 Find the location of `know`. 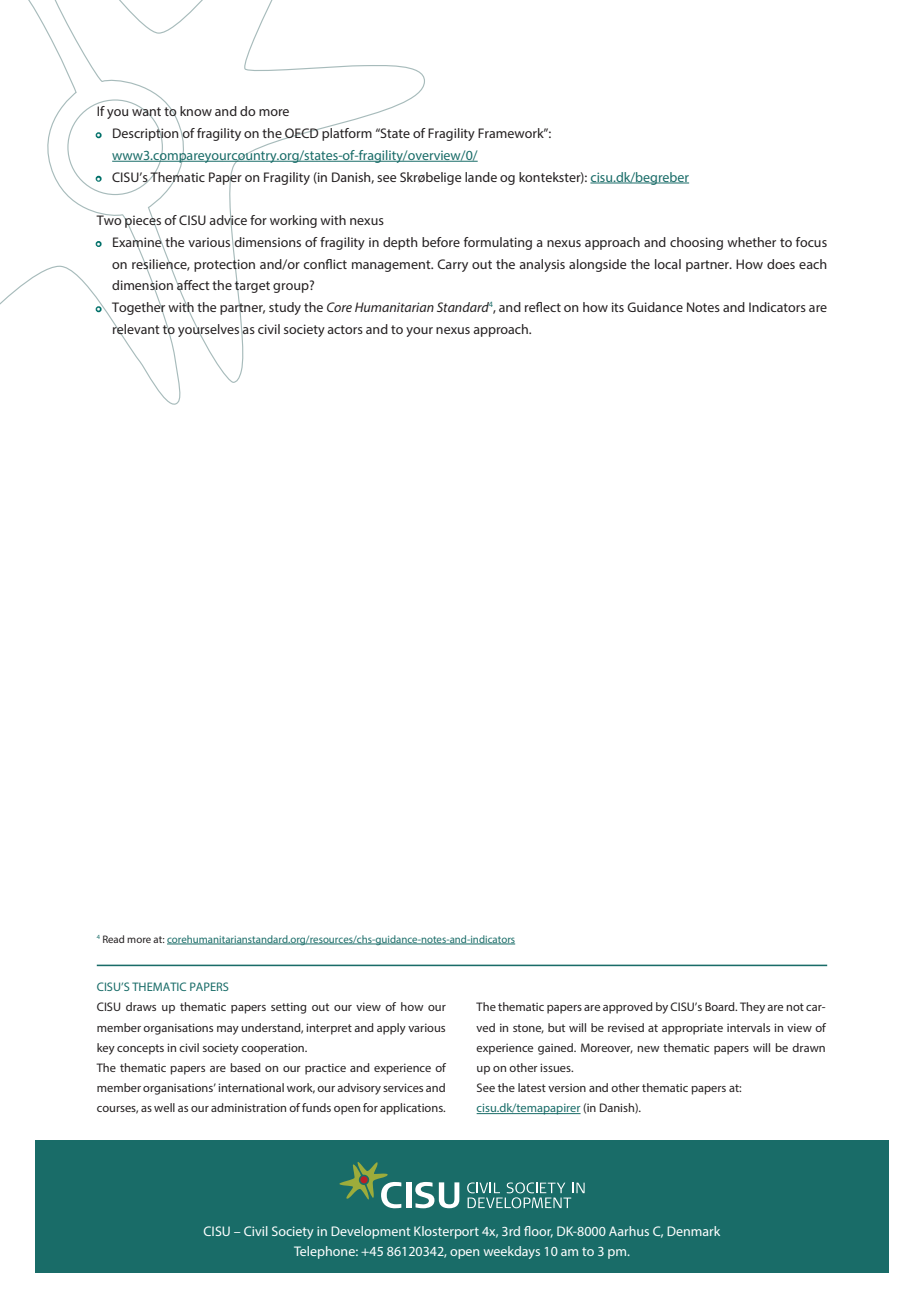

know is located at coordinates (196, 111).
